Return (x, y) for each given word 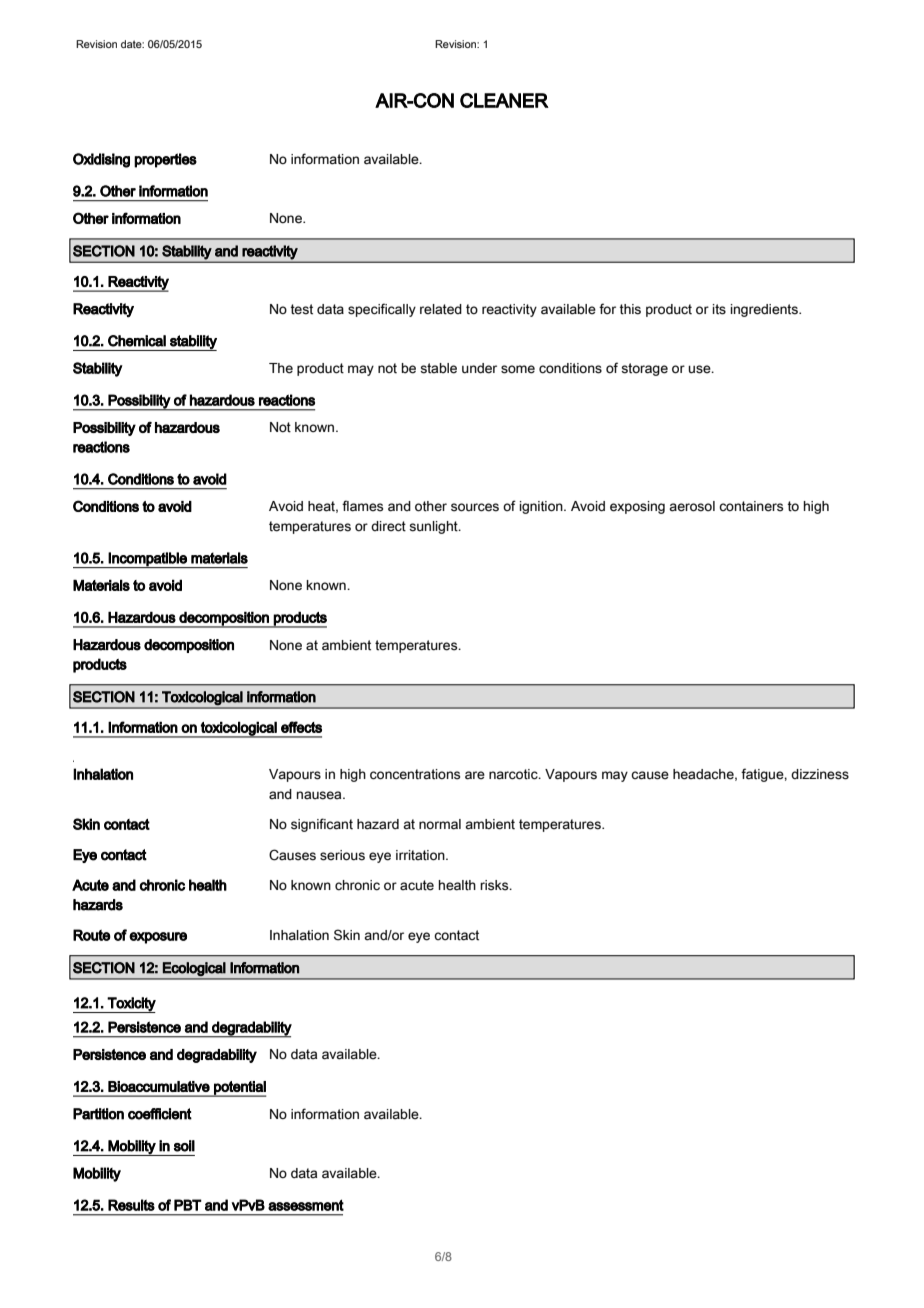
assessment (306, 1205)
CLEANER (504, 100)
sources (475, 507)
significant (322, 825)
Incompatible (148, 560)
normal (440, 824)
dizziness (820, 774)
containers (751, 506)
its (719, 309)
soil (184, 1146)
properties (165, 160)
